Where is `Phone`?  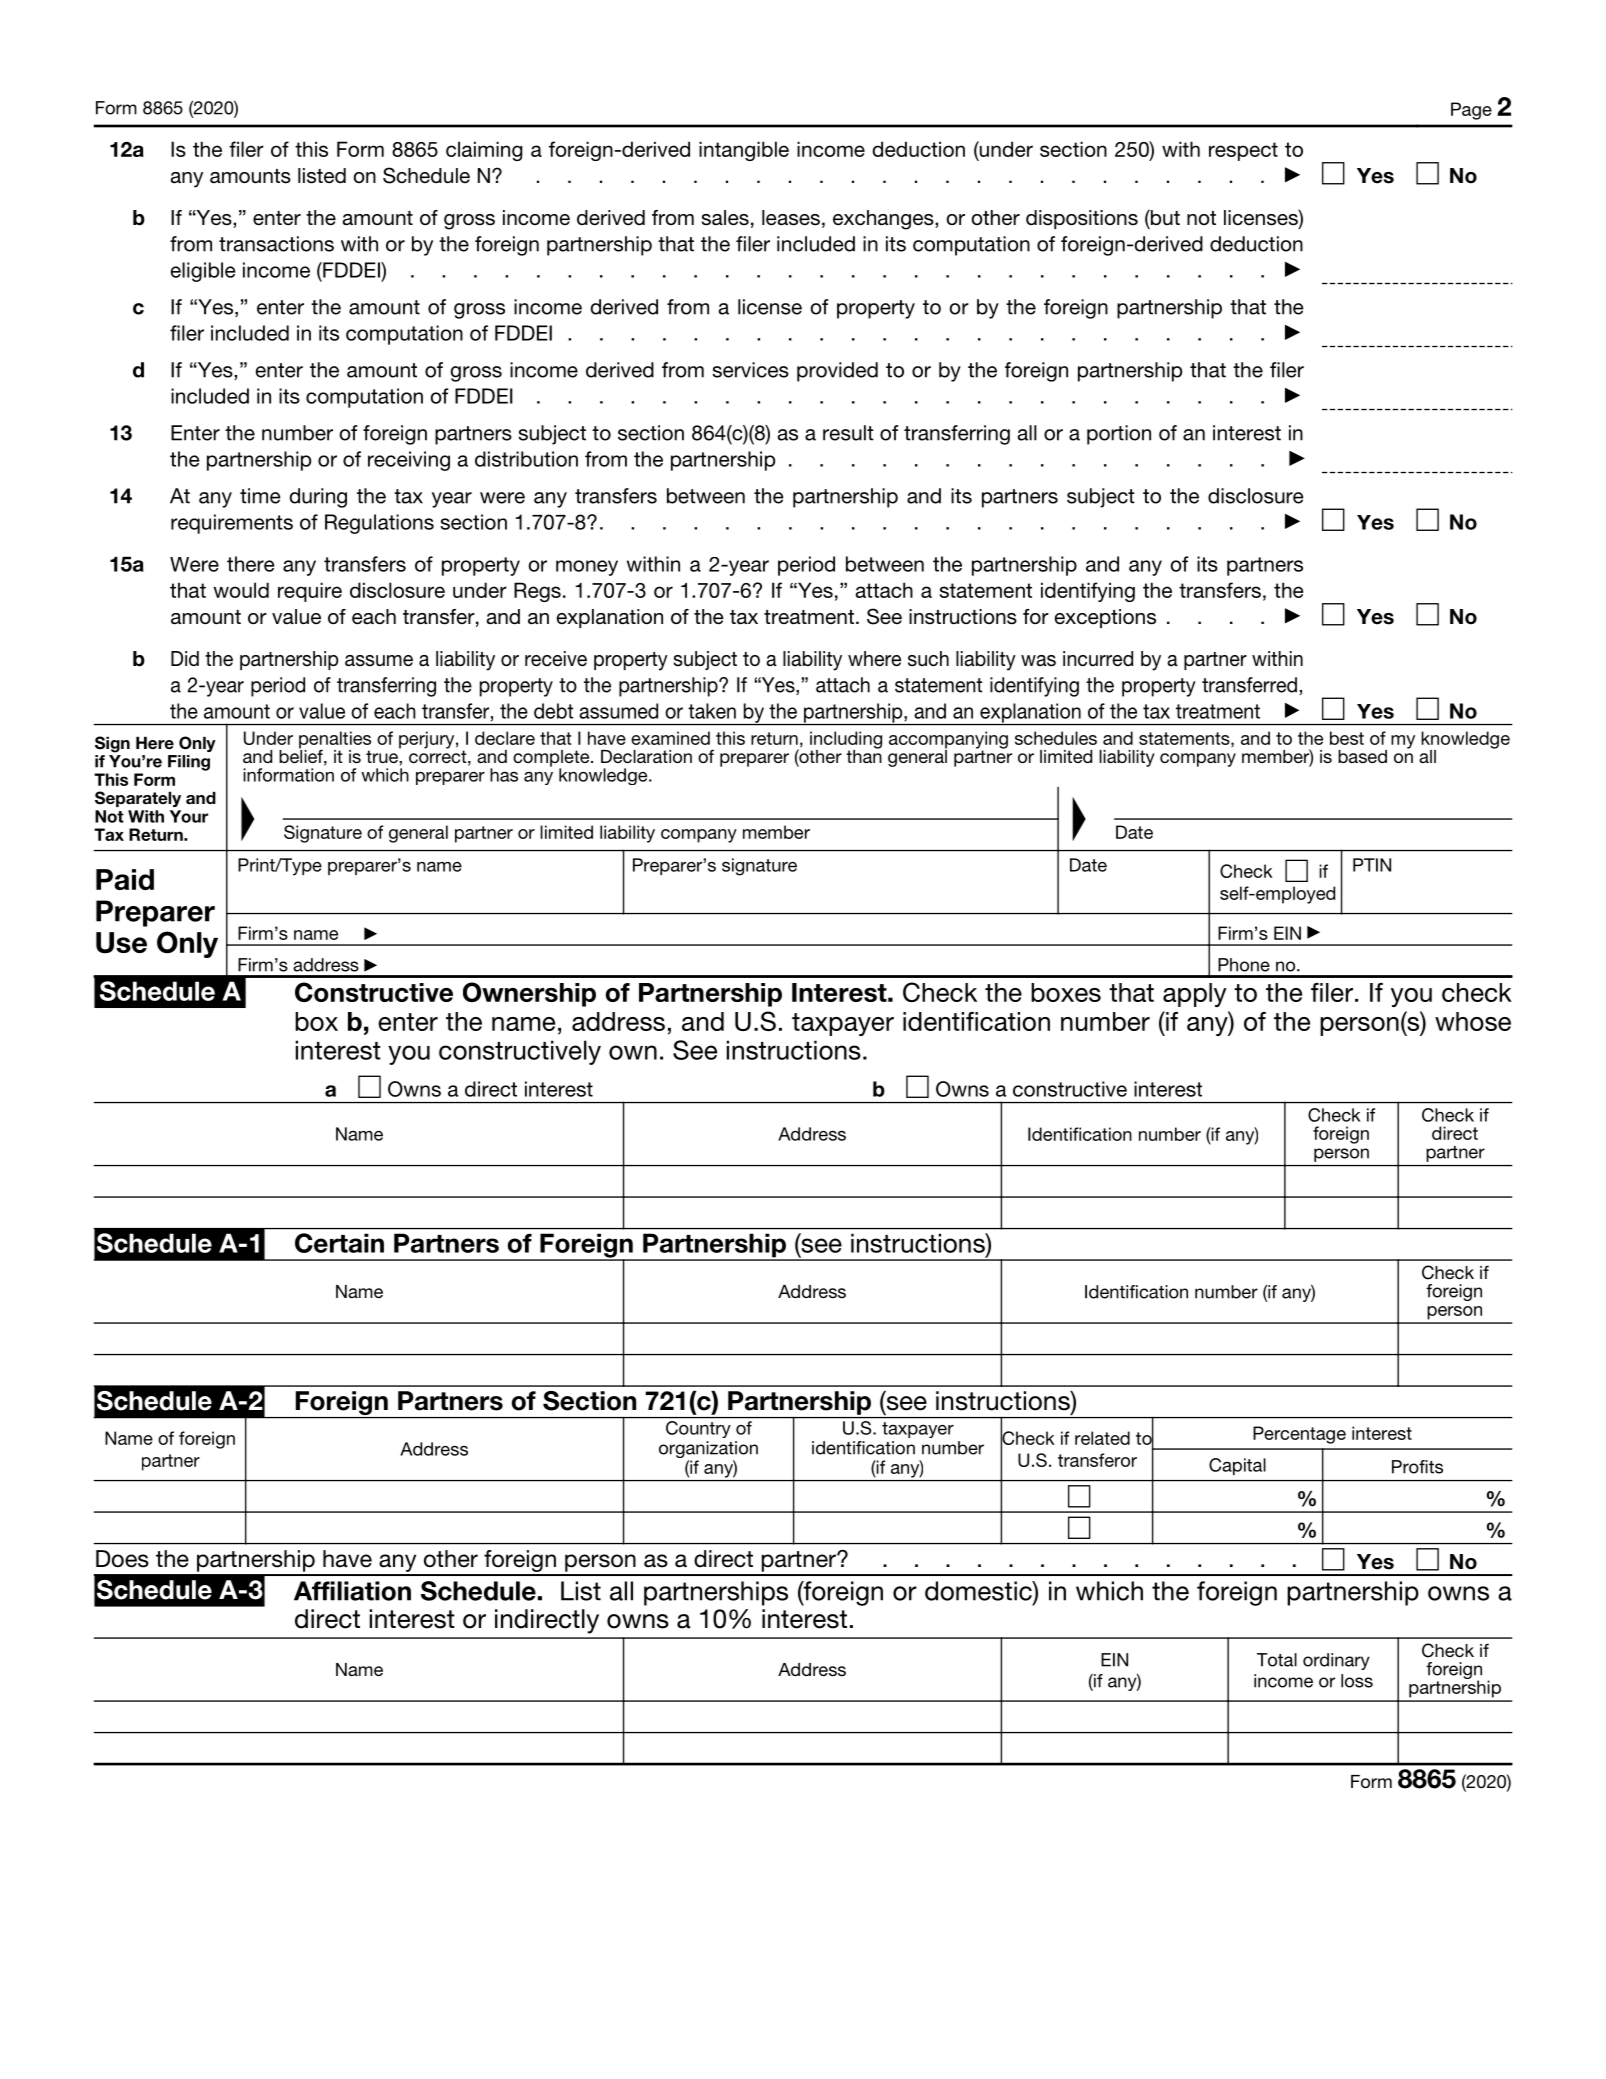
Phone is located at coordinates (1244, 965).
